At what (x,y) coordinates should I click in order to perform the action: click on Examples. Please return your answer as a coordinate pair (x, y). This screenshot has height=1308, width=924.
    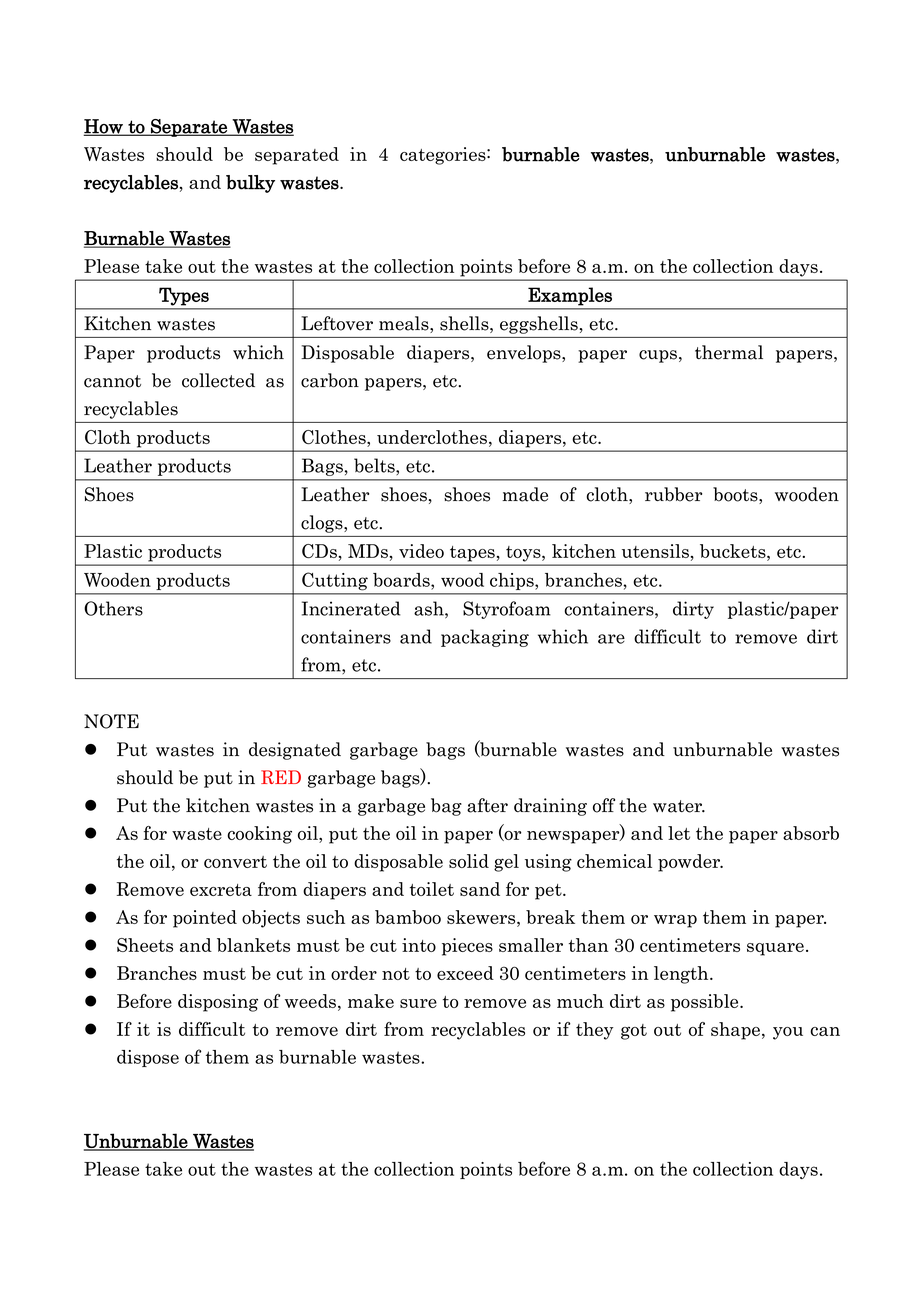
    Looking at the image, I should click on (570, 296).
